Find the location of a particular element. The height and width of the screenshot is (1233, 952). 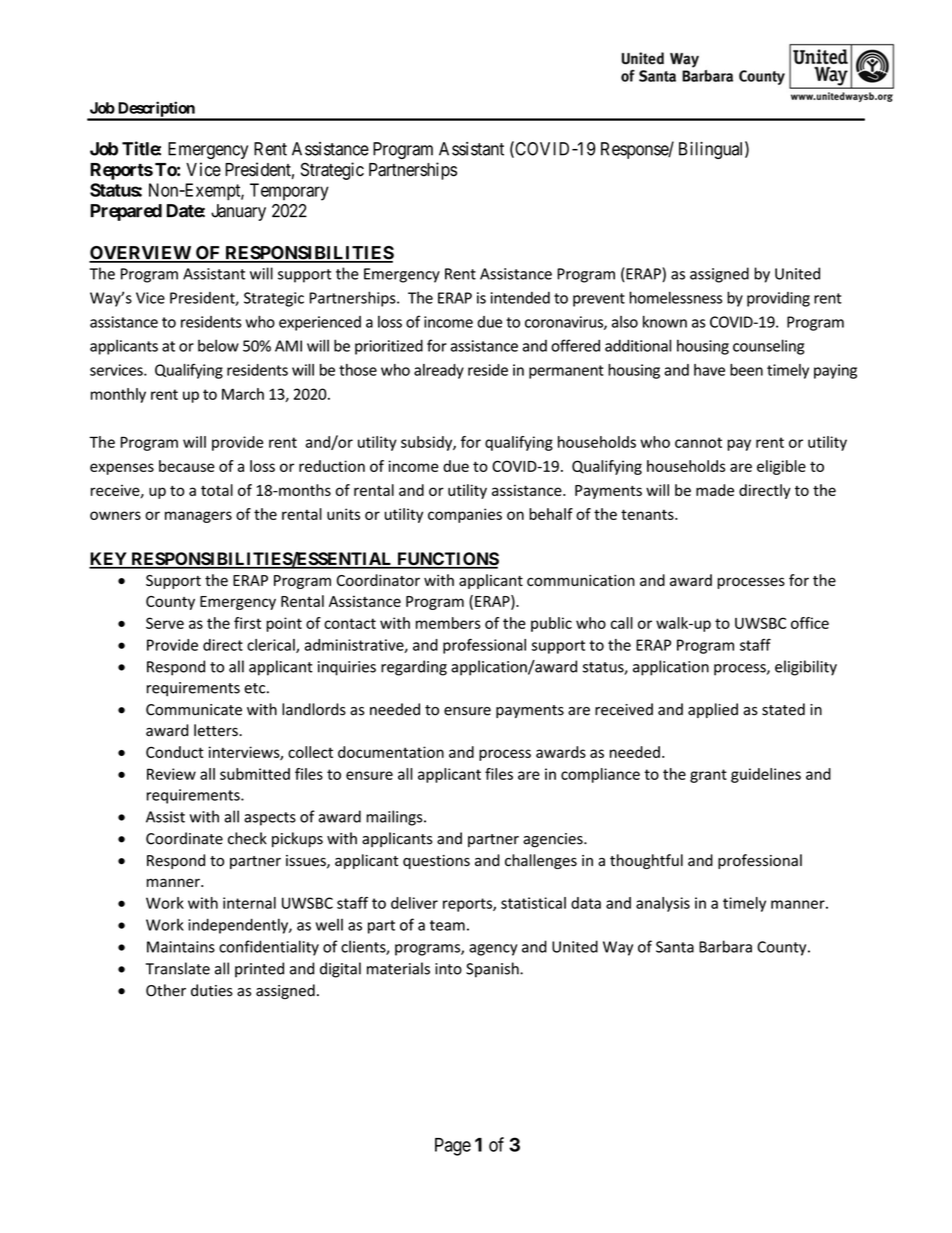

eligibility is located at coordinates (806, 668).
